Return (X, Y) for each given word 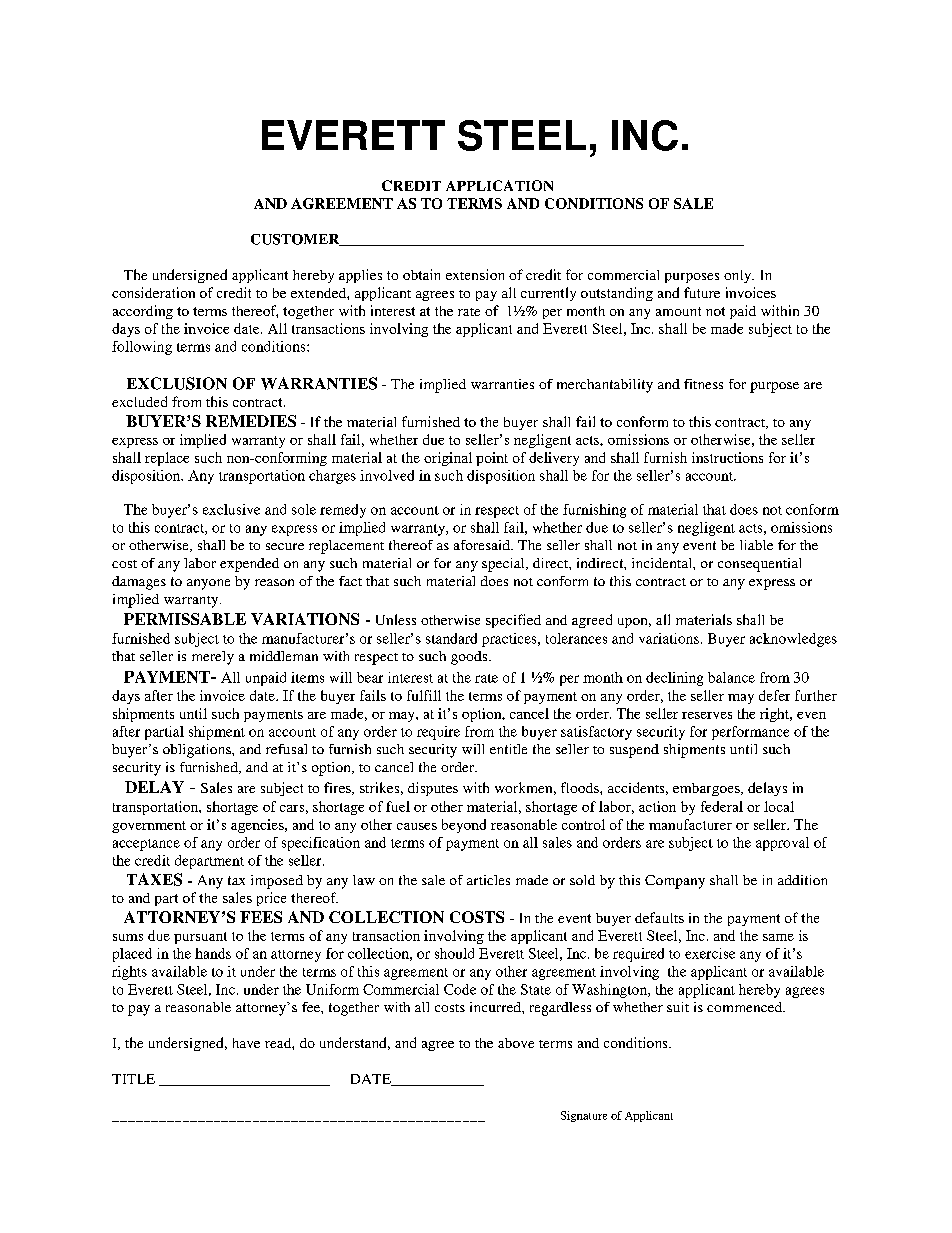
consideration (153, 292)
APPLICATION (499, 185)
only (739, 276)
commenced (746, 1007)
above (516, 1043)
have (246, 1043)
